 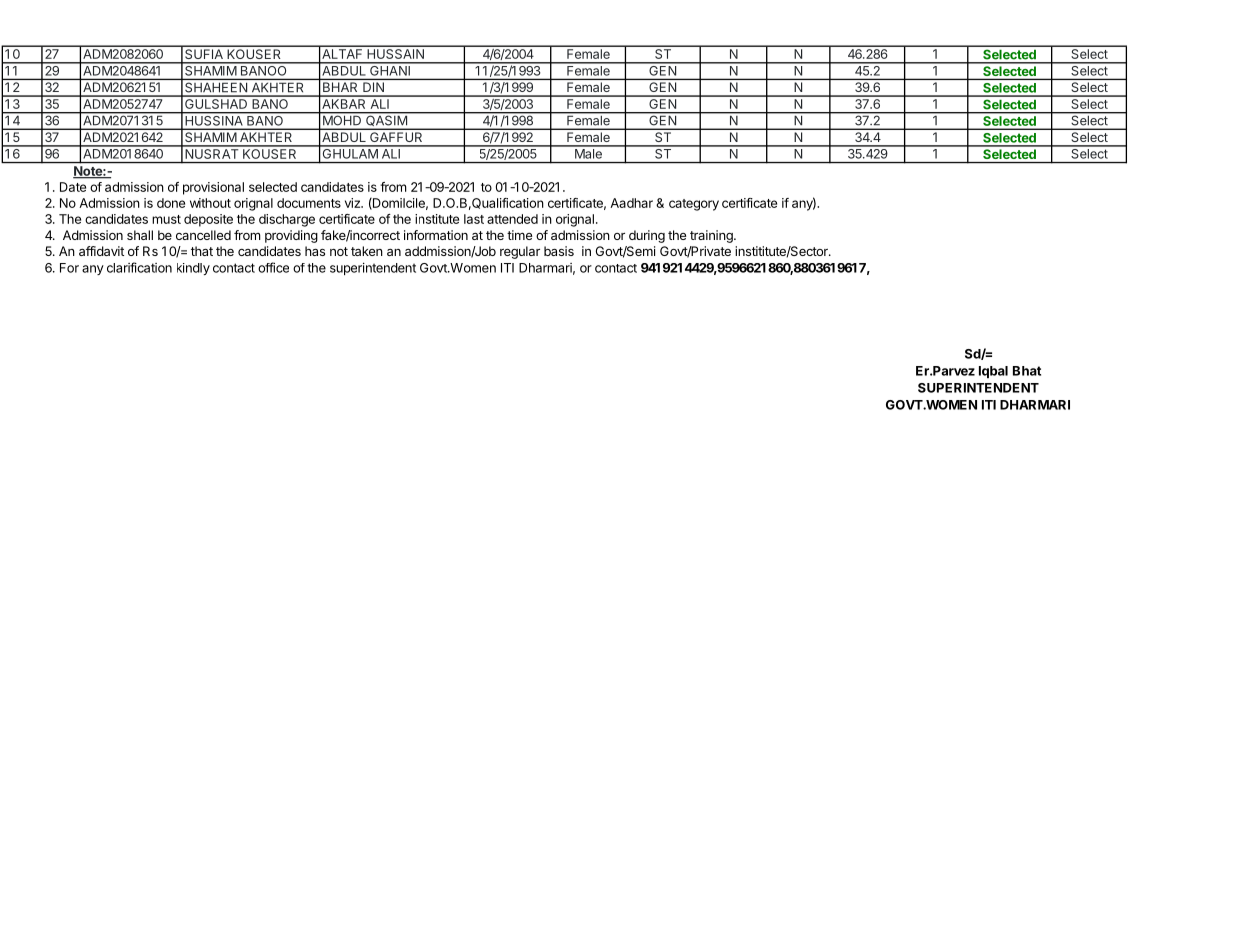 I want to click on Iqbal, so click(x=993, y=372).
